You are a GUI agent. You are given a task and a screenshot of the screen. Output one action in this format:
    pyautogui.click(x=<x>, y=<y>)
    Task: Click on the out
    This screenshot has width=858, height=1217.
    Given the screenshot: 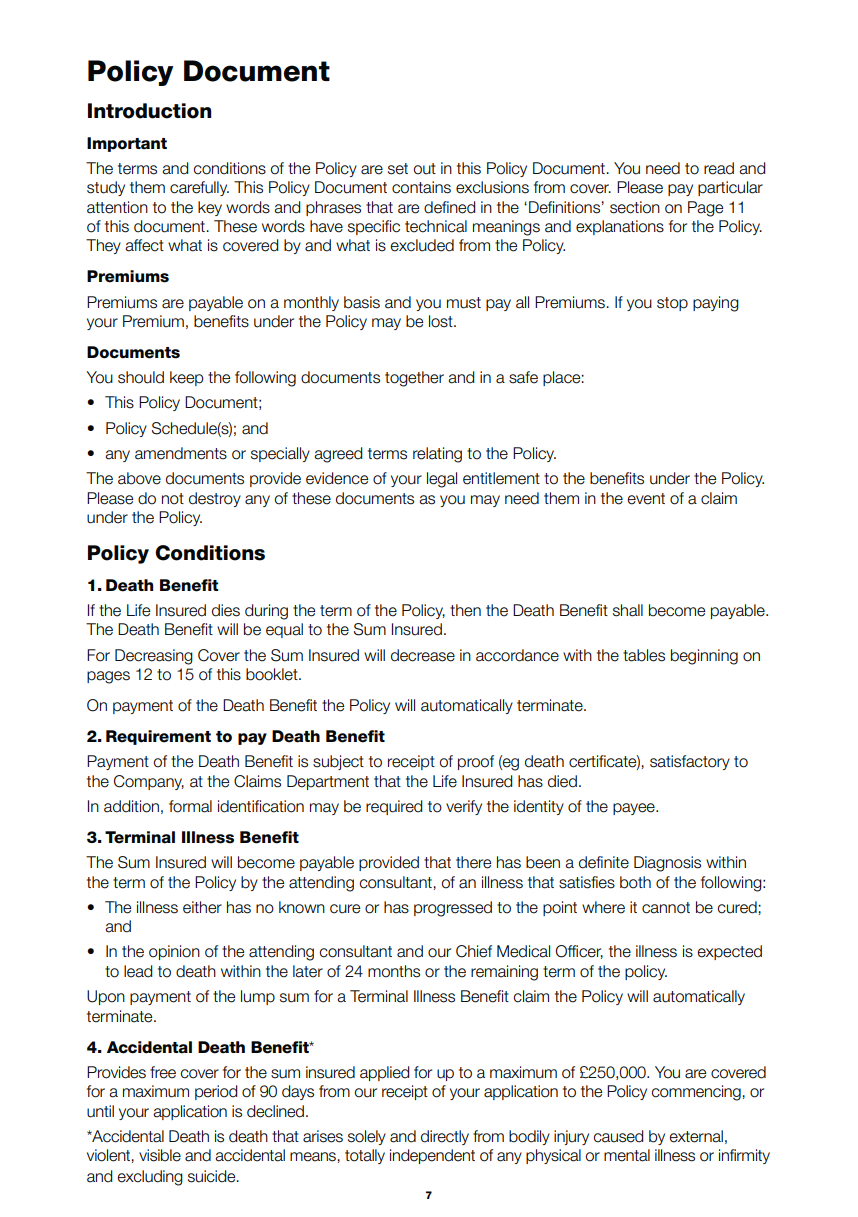 What is the action you would take?
    pyautogui.click(x=425, y=169)
